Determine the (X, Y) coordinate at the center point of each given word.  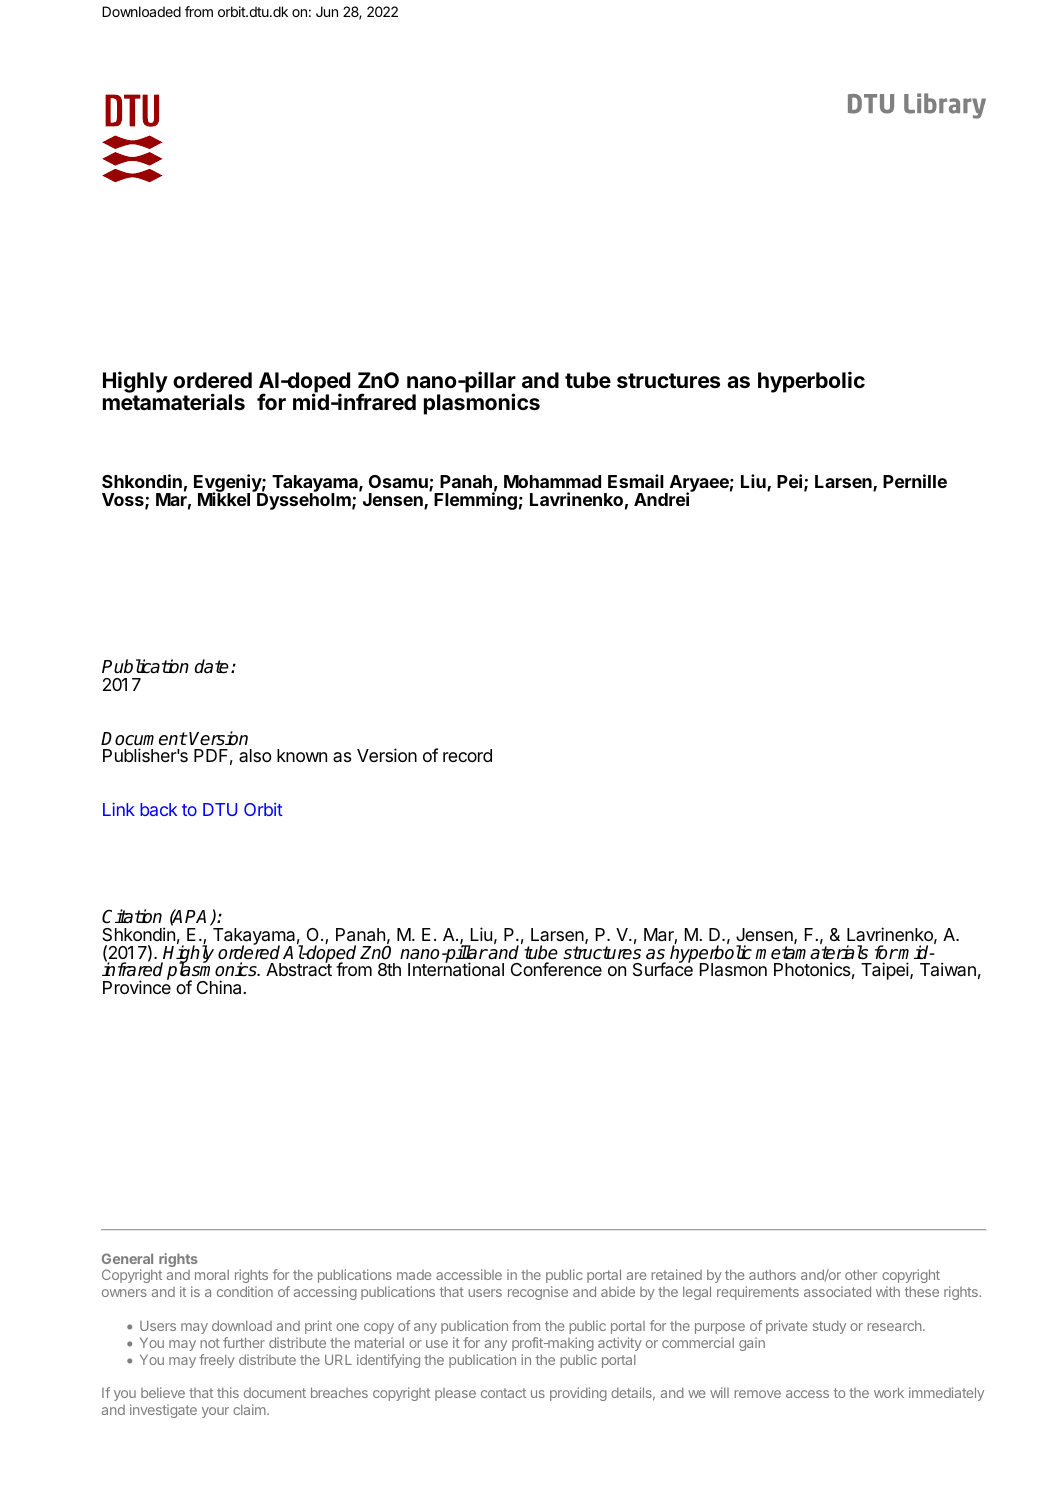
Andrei (663, 498)
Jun (327, 11)
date (211, 666)
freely (217, 1361)
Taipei (886, 971)
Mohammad (552, 481)
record (467, 755)
